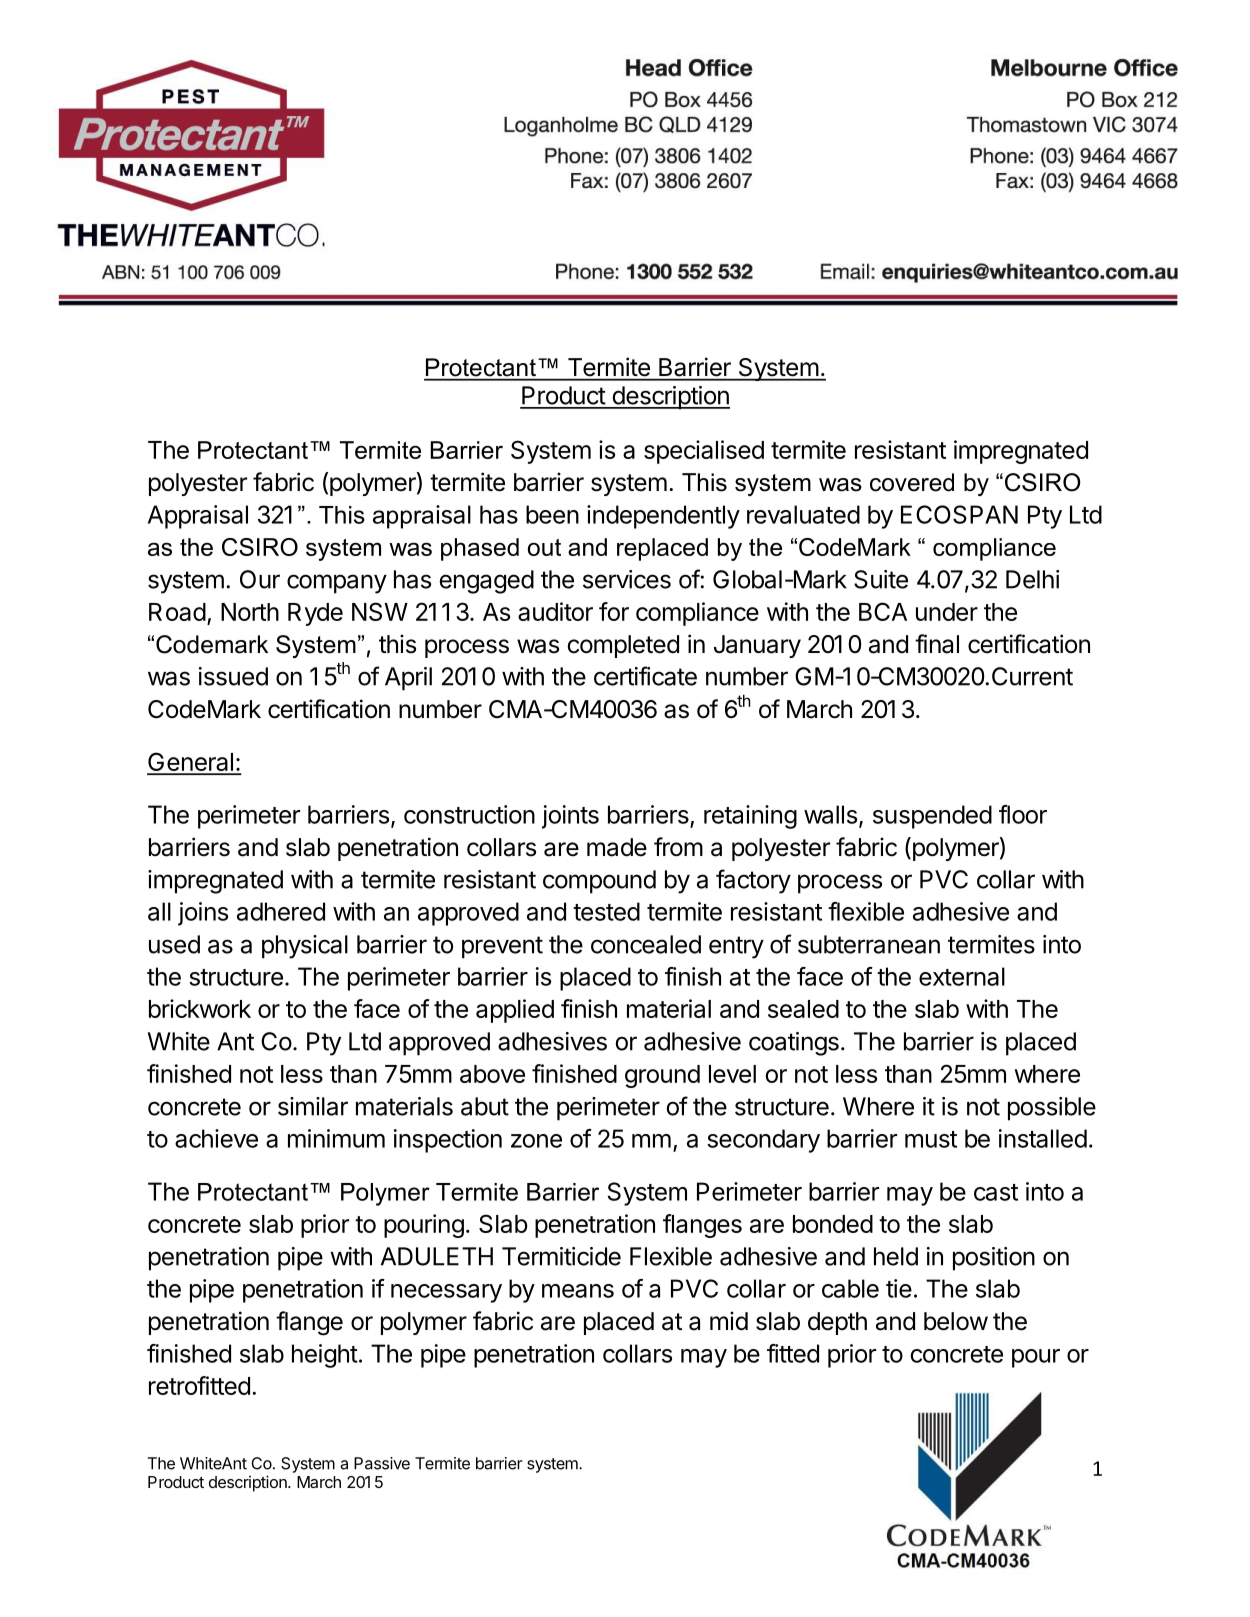  I want to click on minimum, so click(336, 1138).
